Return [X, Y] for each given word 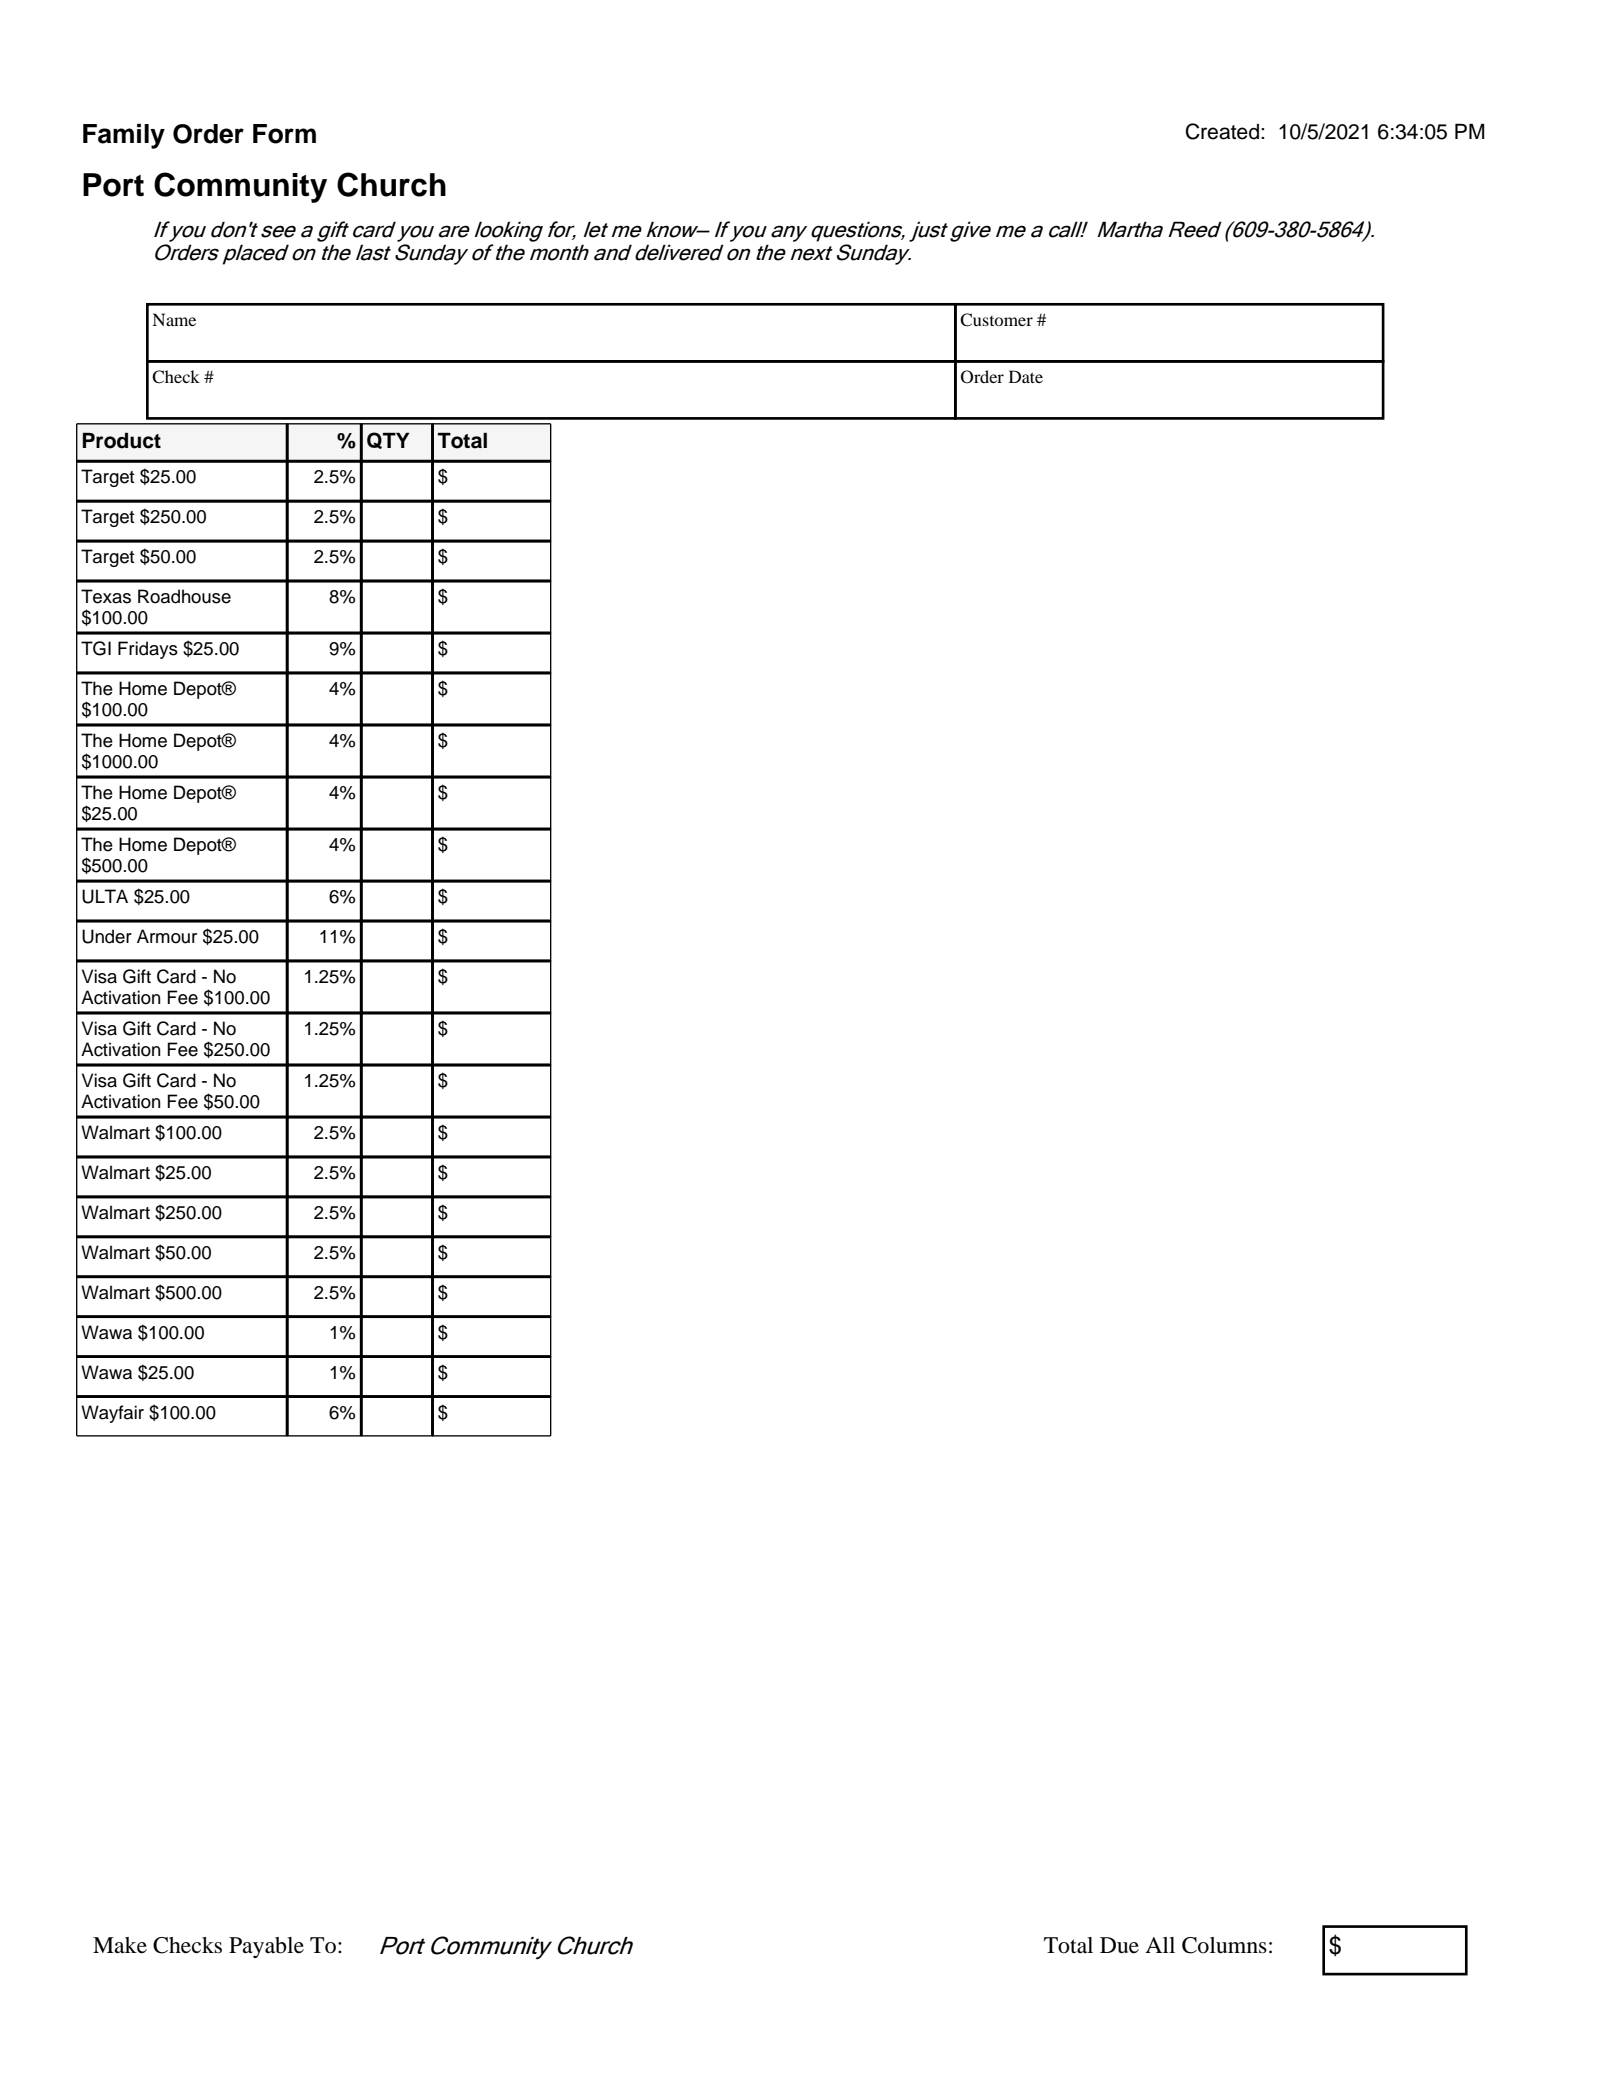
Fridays [148, 650]
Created [1222, 131]
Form [284, 134]
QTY [388, 440]
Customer [996, 320]
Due [1119, 1945]
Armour [167, 936]
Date [1026, 376]
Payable [266, 1947]
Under [107, 936]
